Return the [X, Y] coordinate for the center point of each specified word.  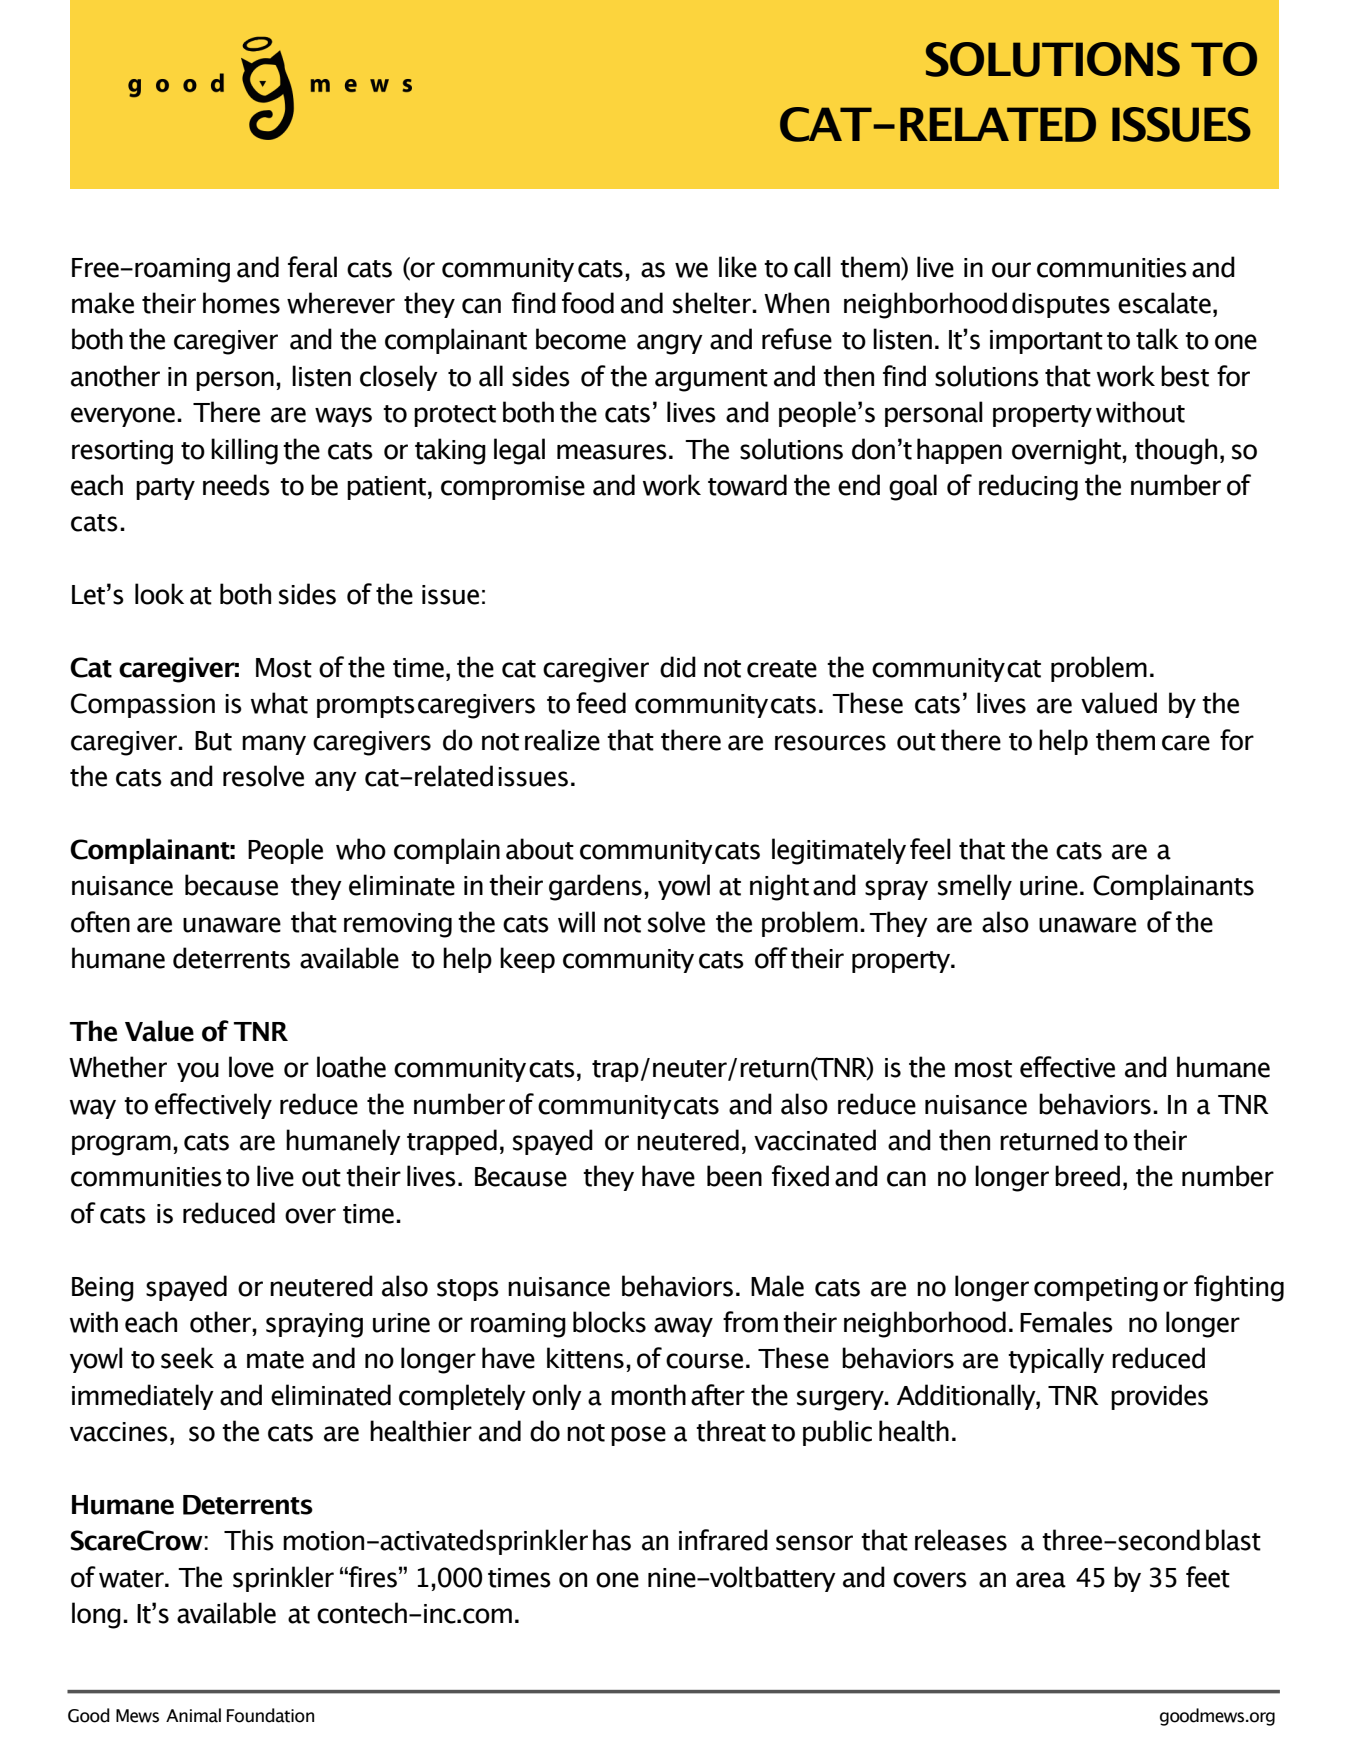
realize [562, 740]
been [734, 1176]
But [213, 741]
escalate [1164, 303]
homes [241, 303]
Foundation [270, 1715]
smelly [975, 887]
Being [103, 1289]
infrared [723, 1540]
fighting [1239, 1288]
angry [670, 344]
